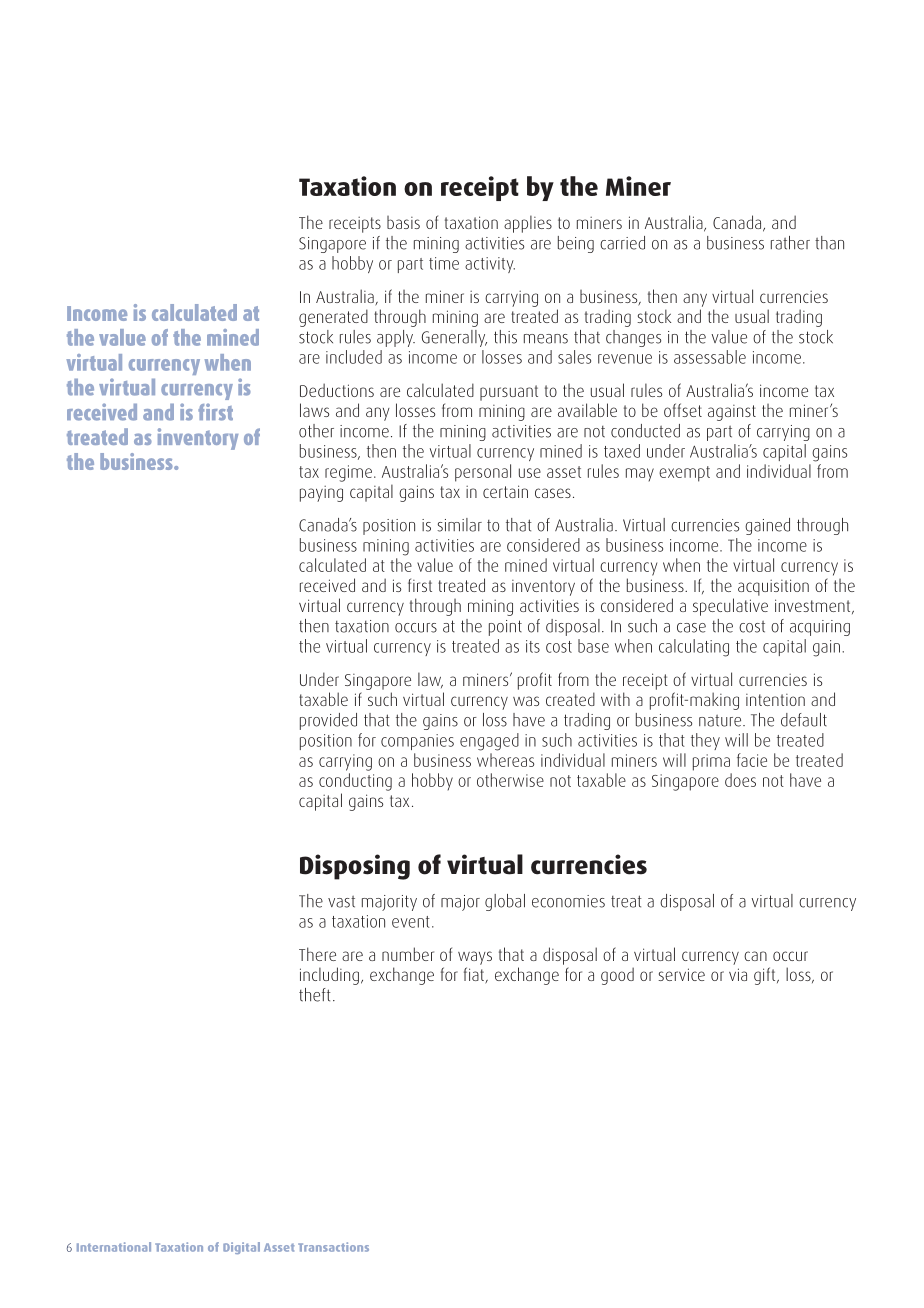 The width and height of the screenshot is (924, 1308). Describe the element at coordinates (241, 1248) in the screenshot. I see `Digital` at that location.
